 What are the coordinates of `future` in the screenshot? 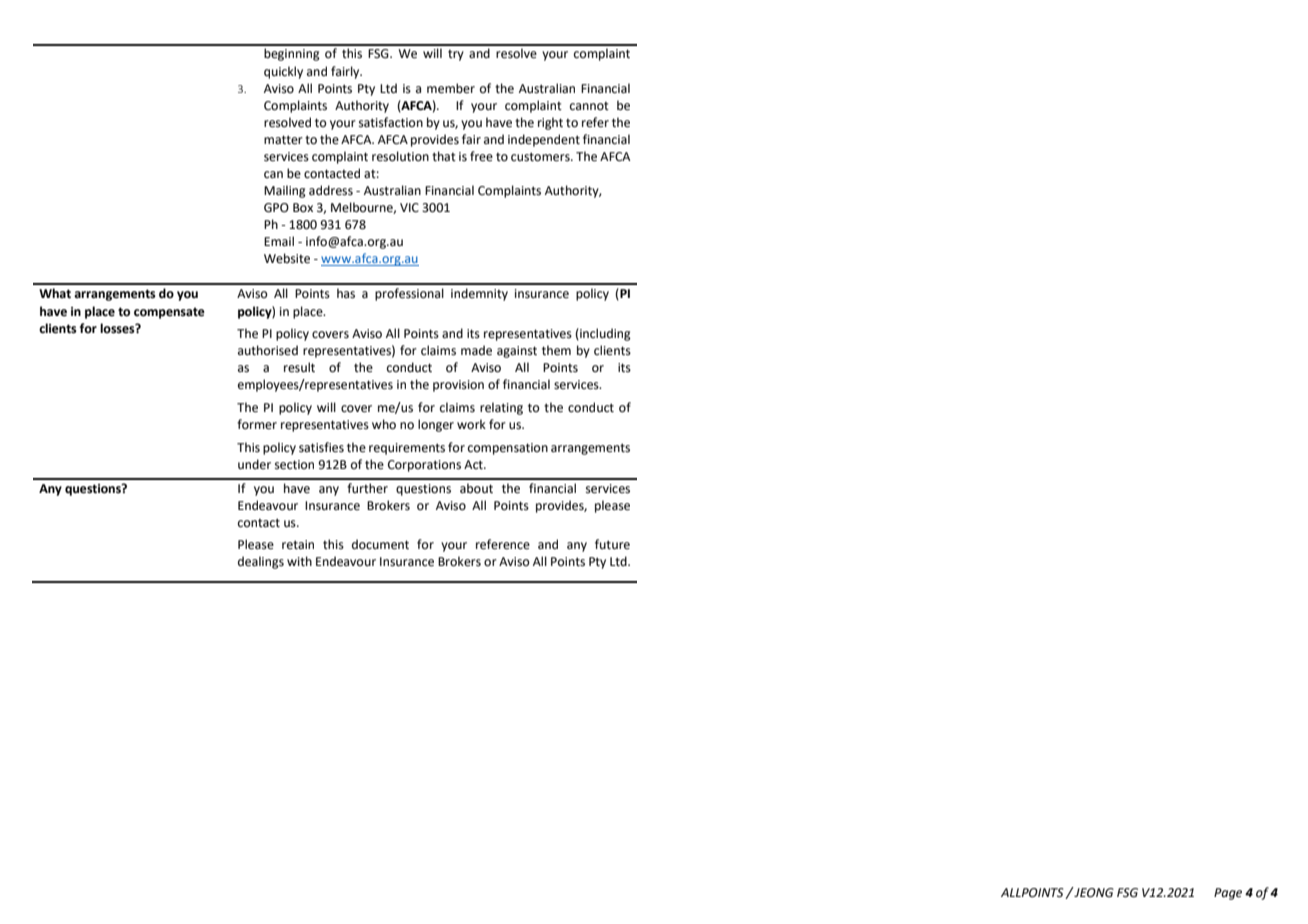 It's located at (612, 544).
